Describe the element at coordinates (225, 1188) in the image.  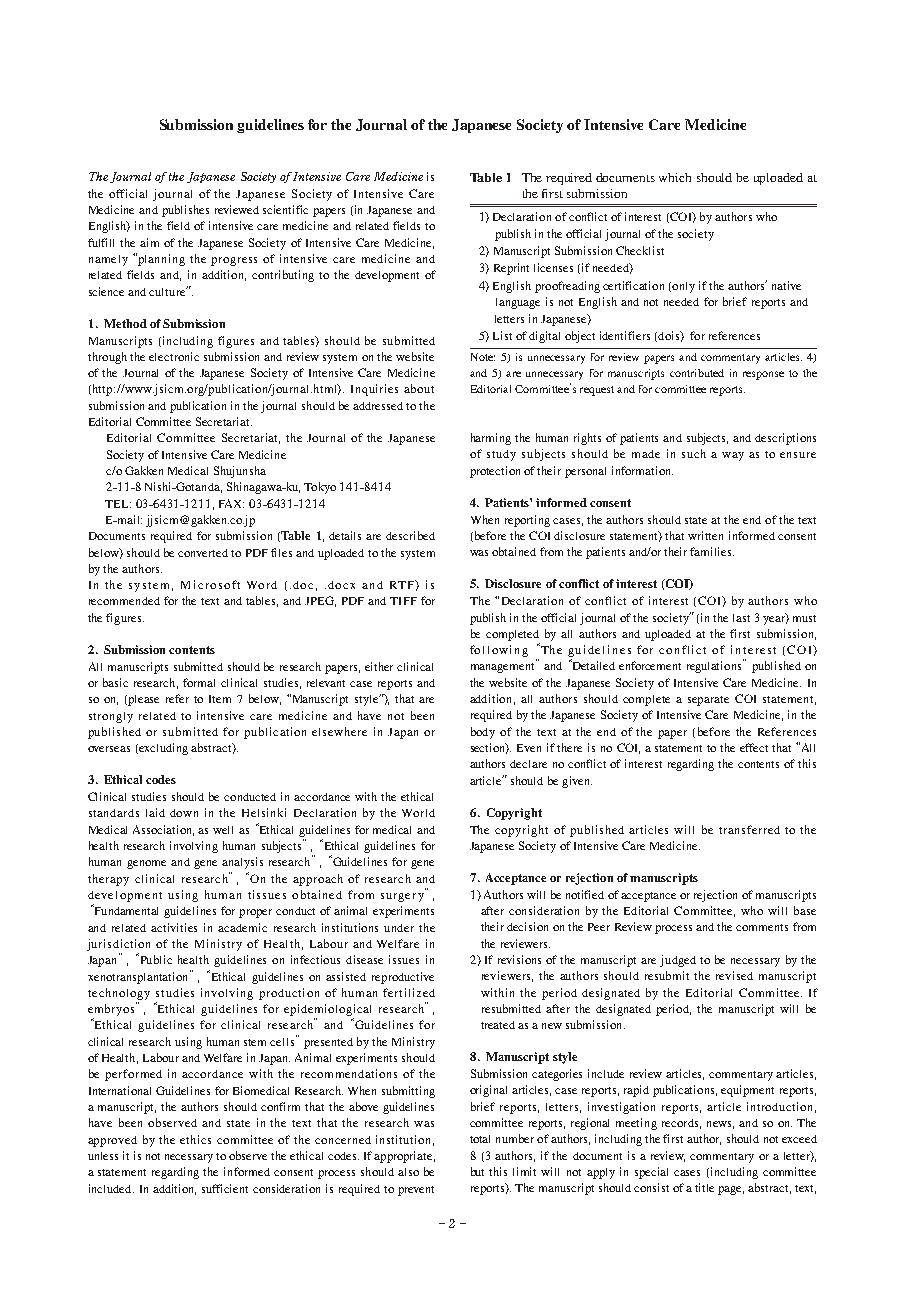
I see `sufficient` at that location.
